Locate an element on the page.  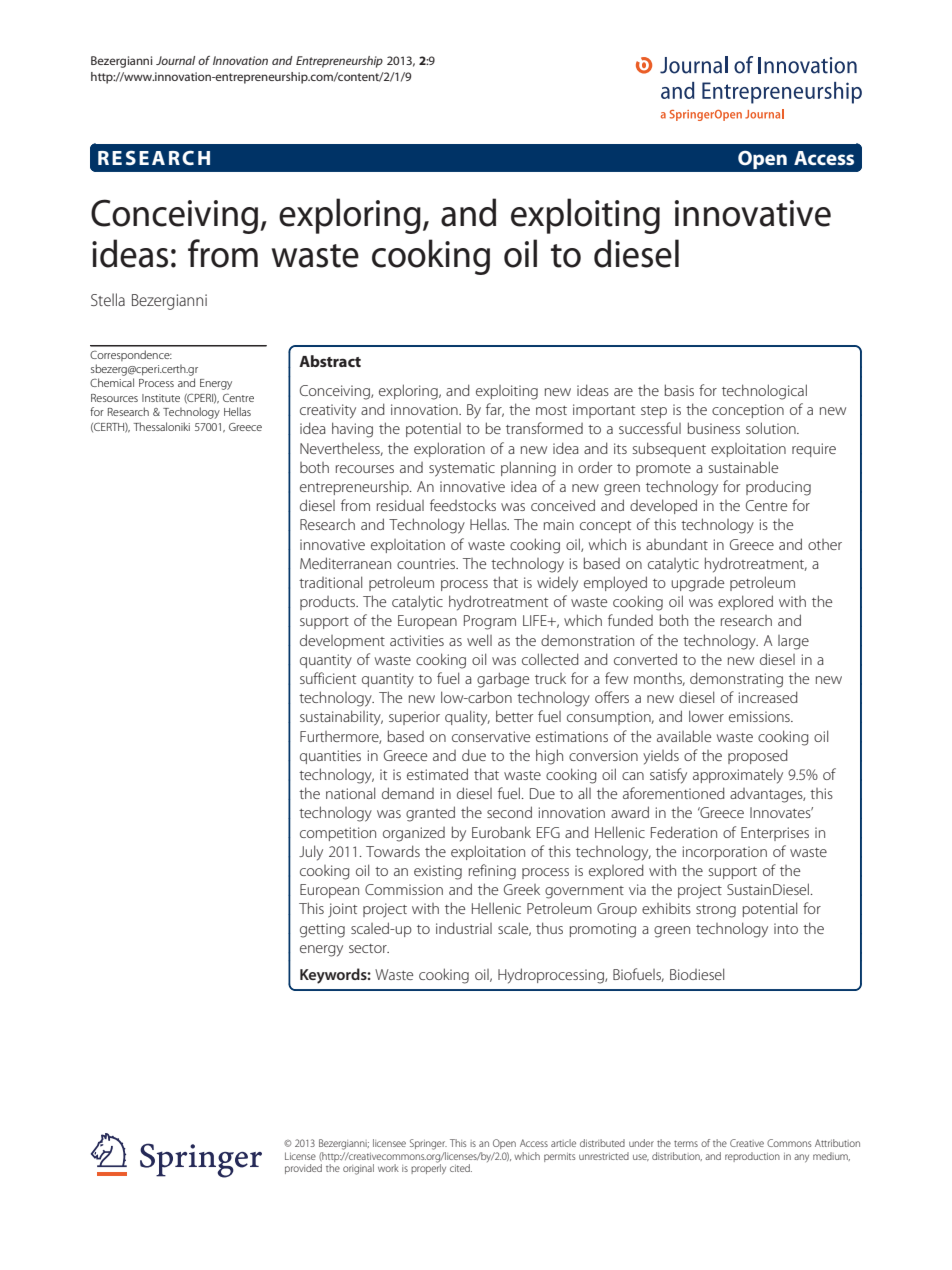
Institute is located at coordinates (161, 398).
